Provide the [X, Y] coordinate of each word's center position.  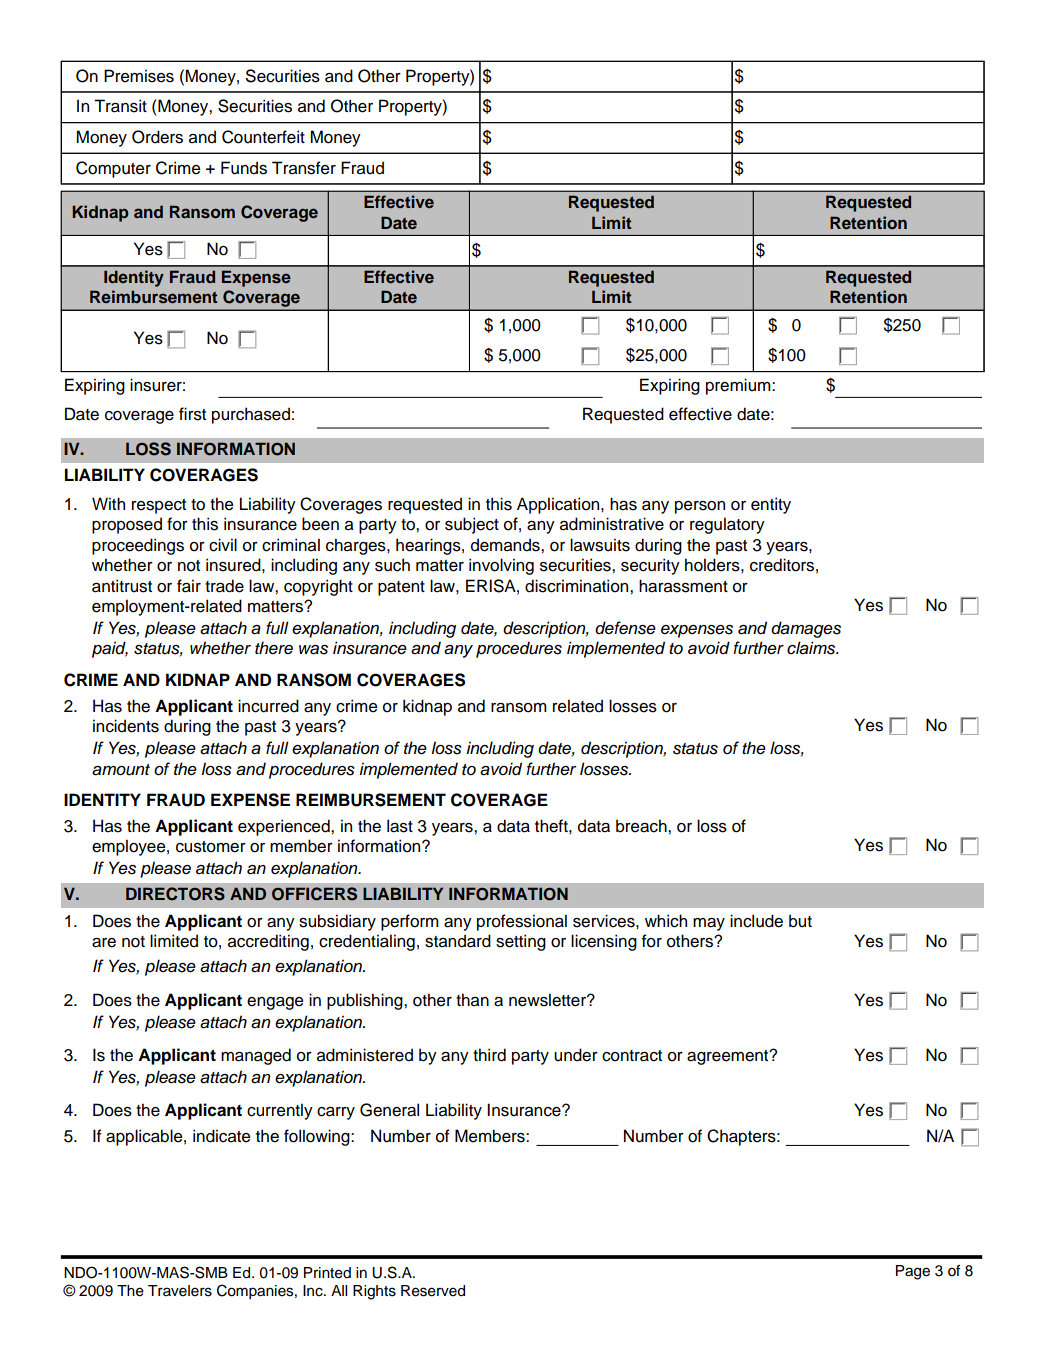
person [700, 507]
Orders [157, 137]
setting [521, 942]
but [800, 921]
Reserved [433, 1291]
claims [812, 648]
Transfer [304, 168]
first [192, 414]
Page [913, 1272]
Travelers [180, 1291]
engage [275, 1003]
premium [739, 386]
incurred [268, 706]
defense [625, 628]
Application [559, 505]
